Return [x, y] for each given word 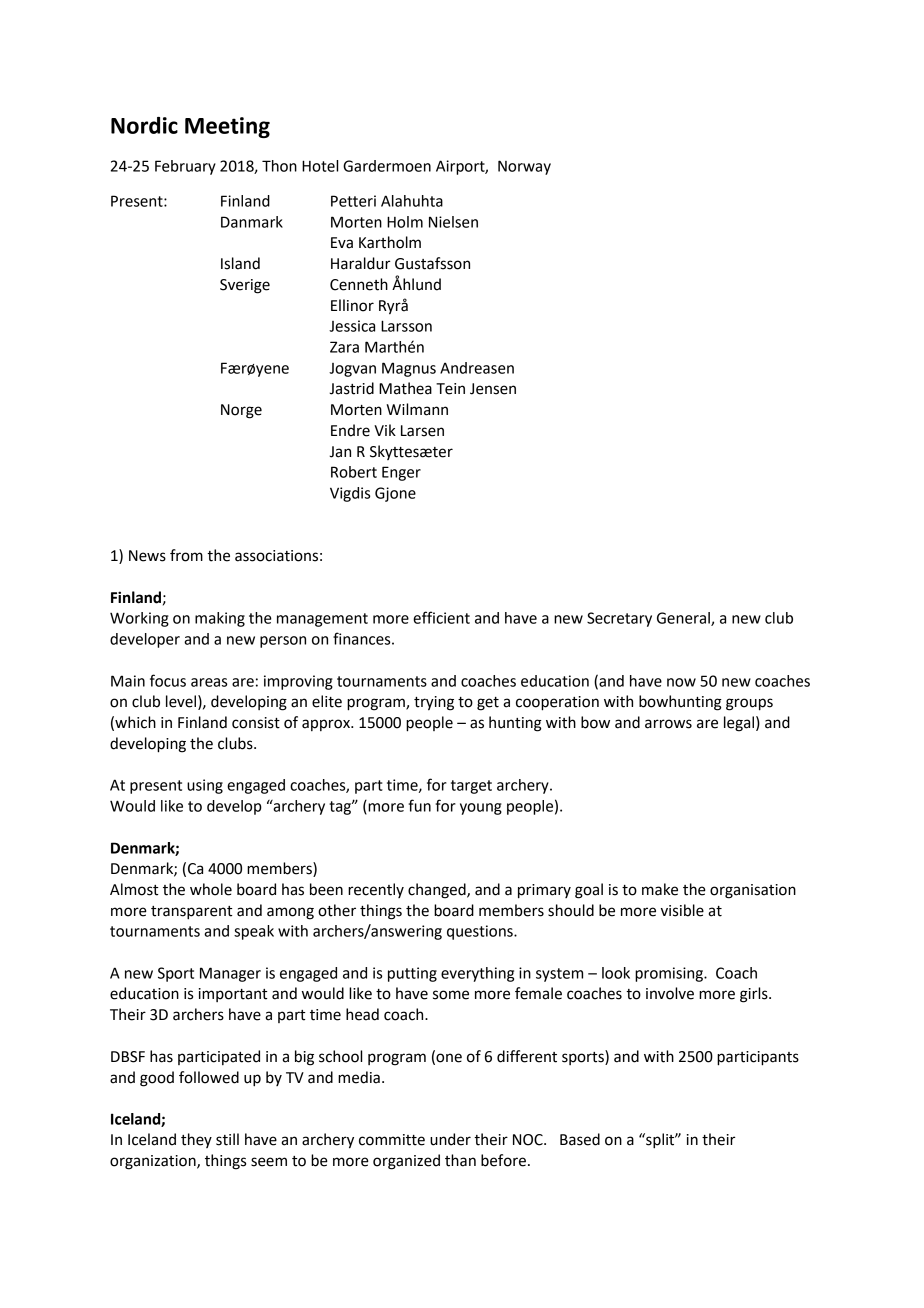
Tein [450, 389]
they [196, 1140]
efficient [441, 617]
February [185, 167]
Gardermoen [387, 166]
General [684, 619]
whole [211, 889]
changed [438, 891]
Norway [524, 167]
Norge [241, 411]
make [660, 889]
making [220, 619]
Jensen [493, 389]
